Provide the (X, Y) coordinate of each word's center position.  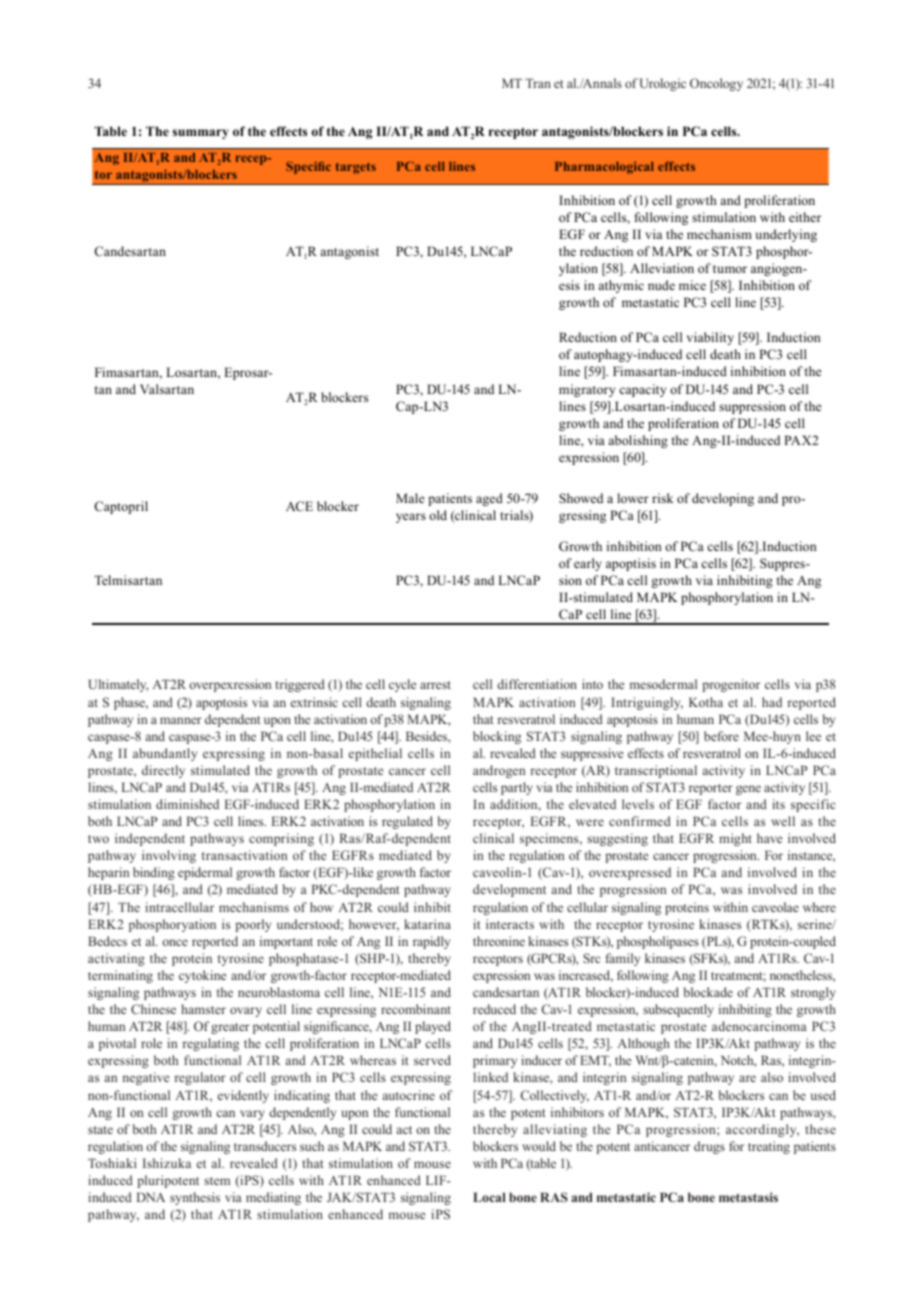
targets (356, 168)
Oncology (716, 84)
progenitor (731, 685)
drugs (709, 1147)
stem (217, 1181)
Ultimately (118, 685)
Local (489, 1197)
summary (201, 134)
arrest (435, 685)
